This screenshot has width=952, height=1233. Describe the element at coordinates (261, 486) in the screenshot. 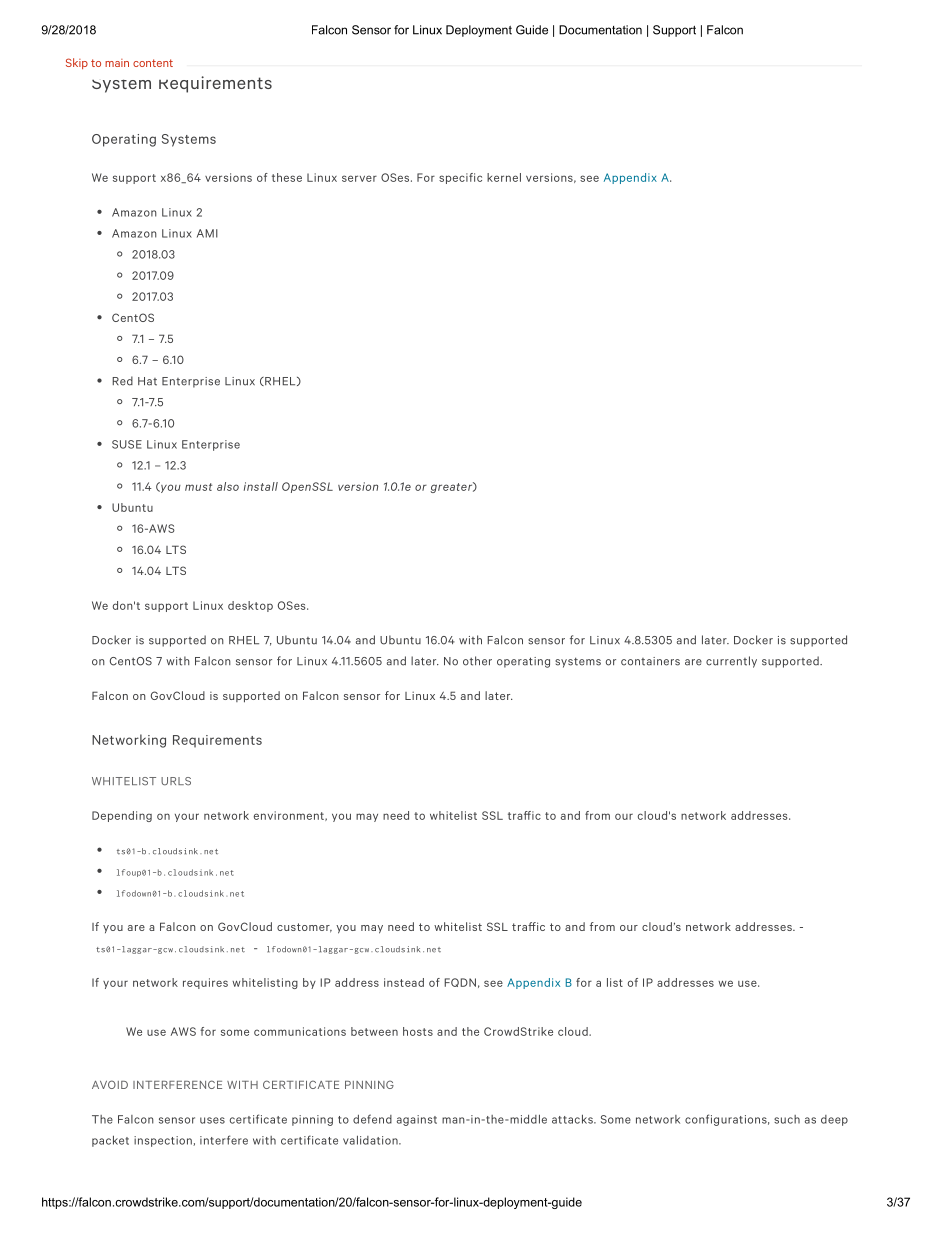

I see `install` at that location.
